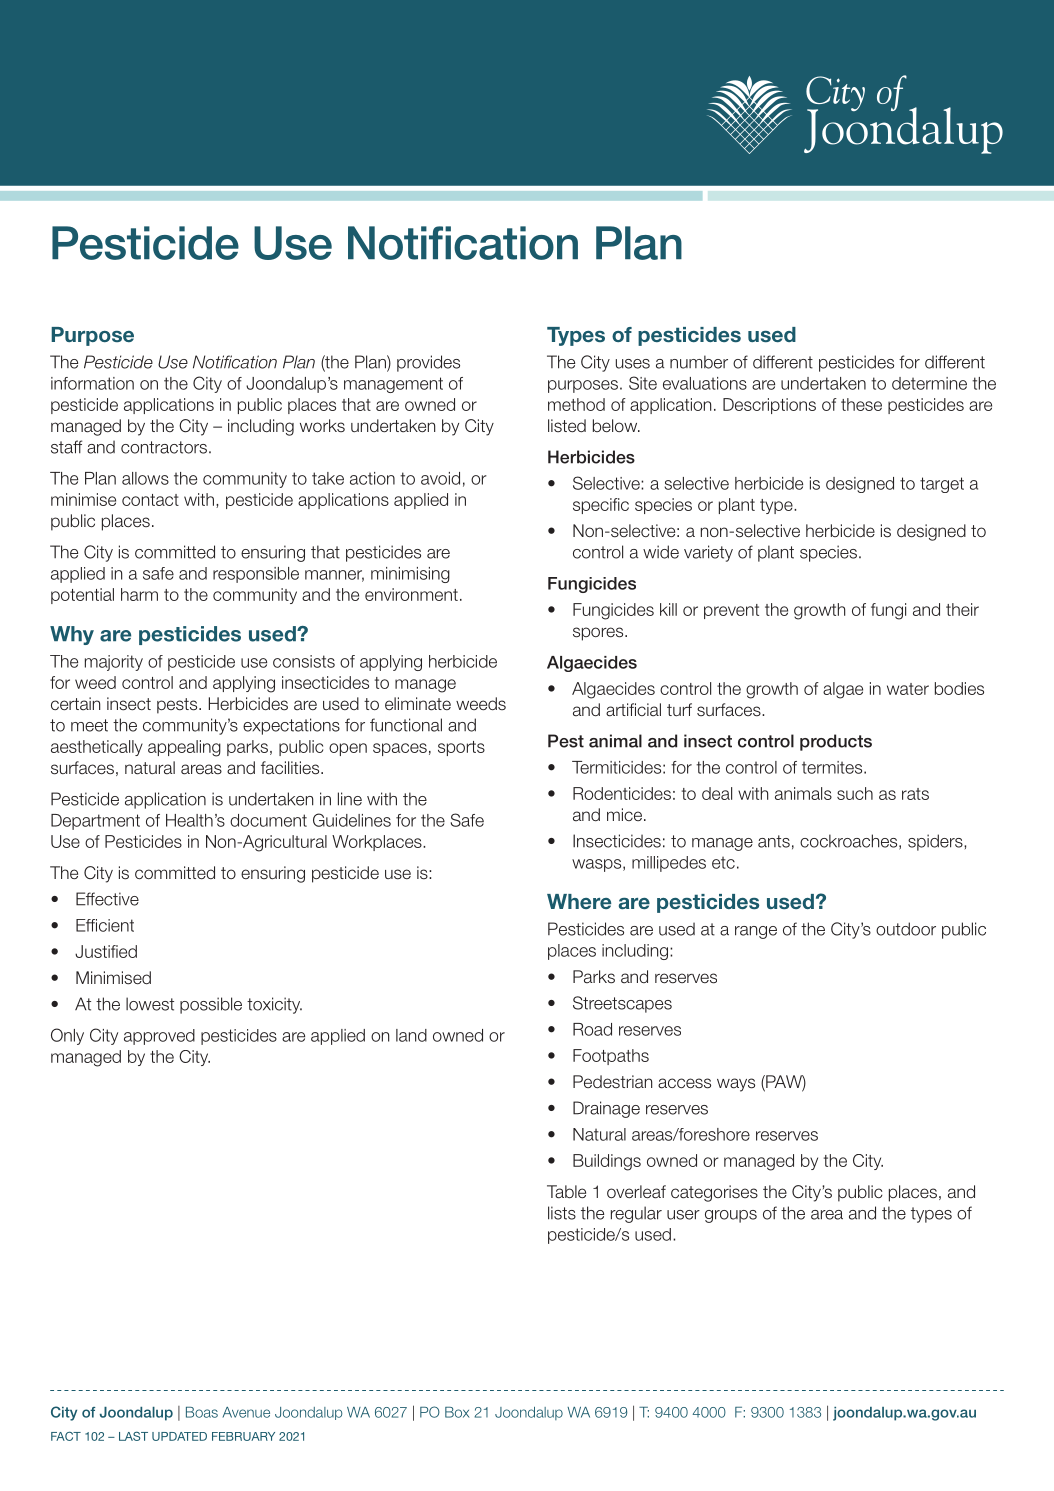  I want to click on these, so click(861, 404).
